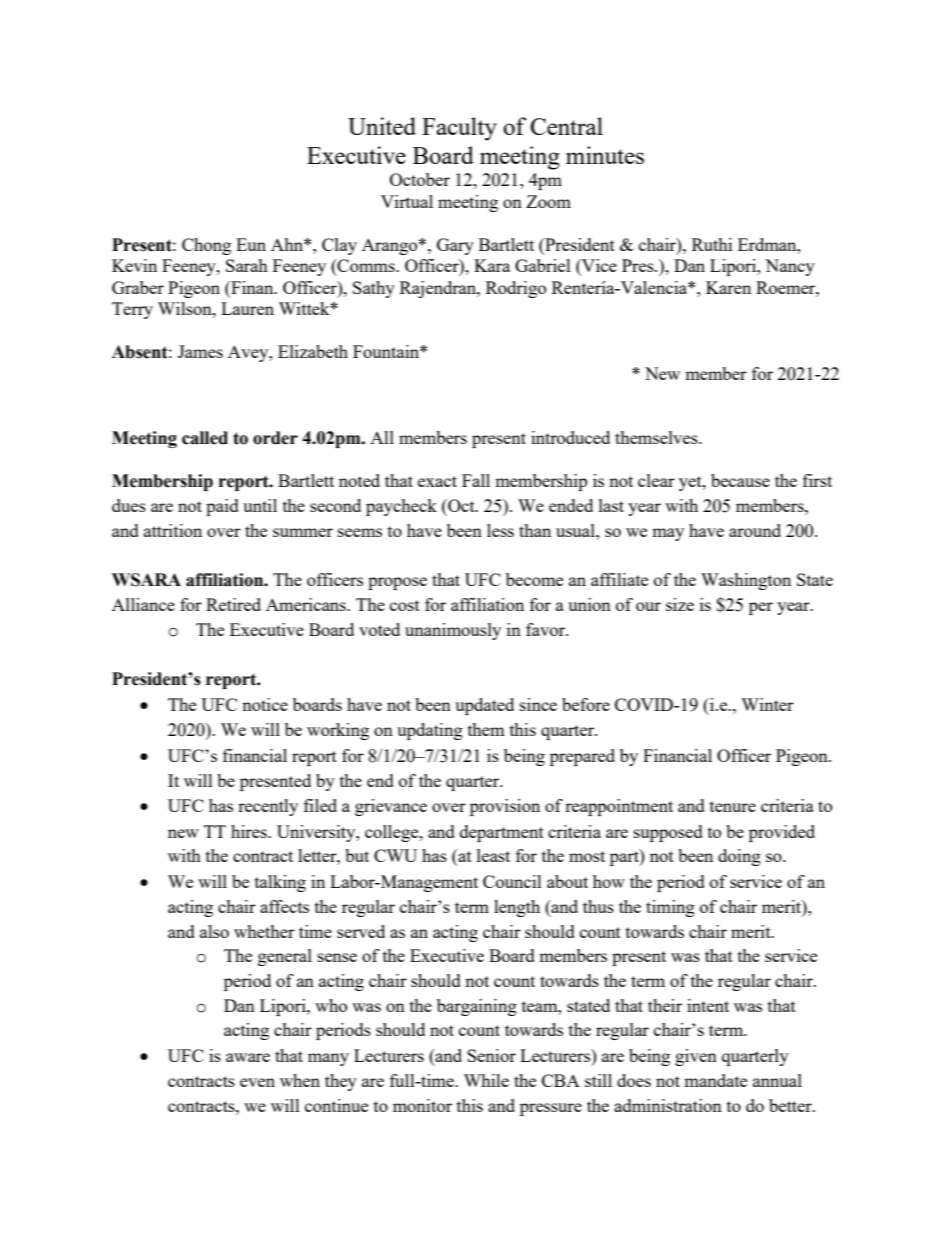 The width and height of the screenshot is (952, 1233). What do you see at coordinates (739, 857) in the screenshot?
I see `doing` at bounding box center [739, 857].
